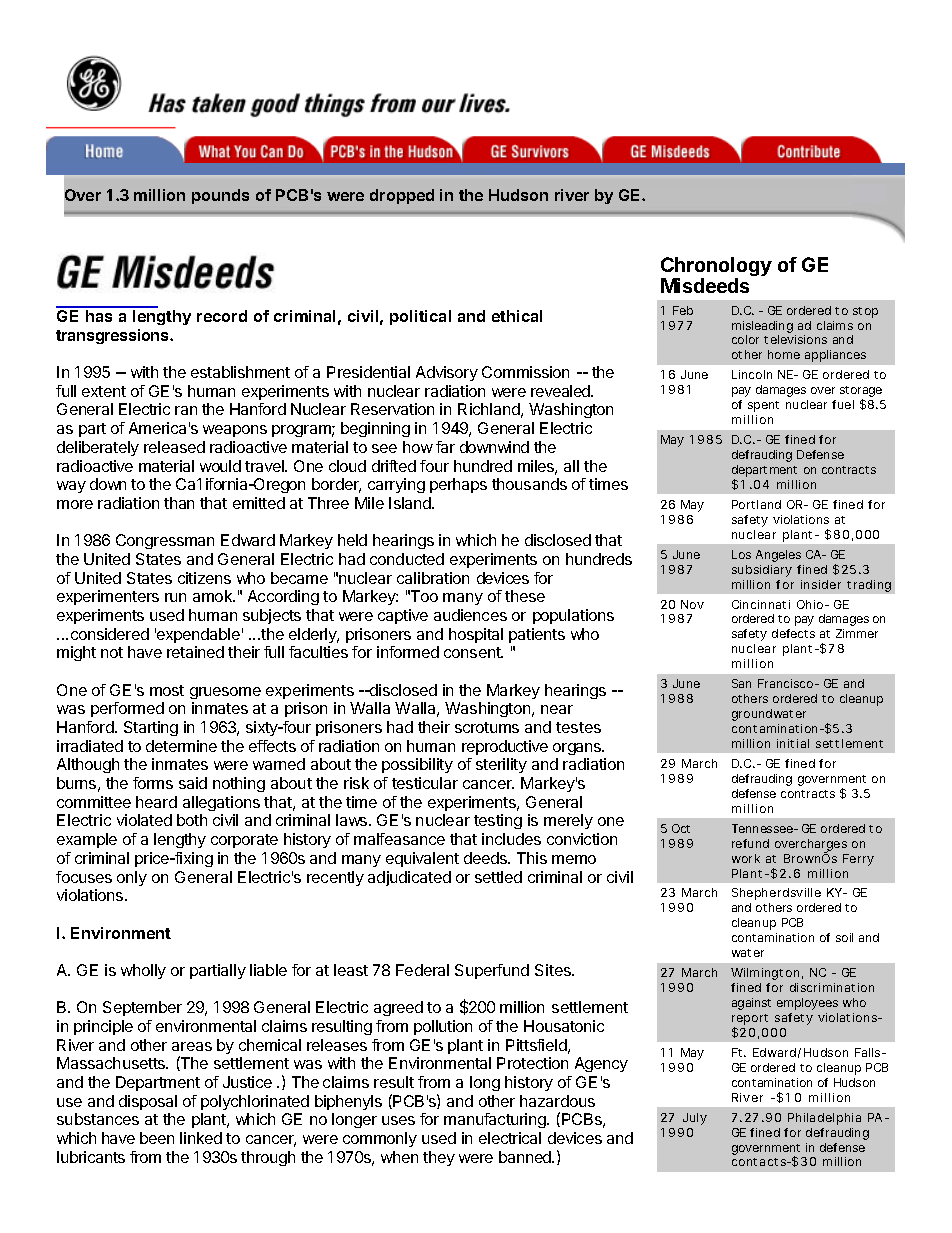 Image resolution: width=952 pixels, height=1233 pixels. I want to click on been, so click(157, 1138).
